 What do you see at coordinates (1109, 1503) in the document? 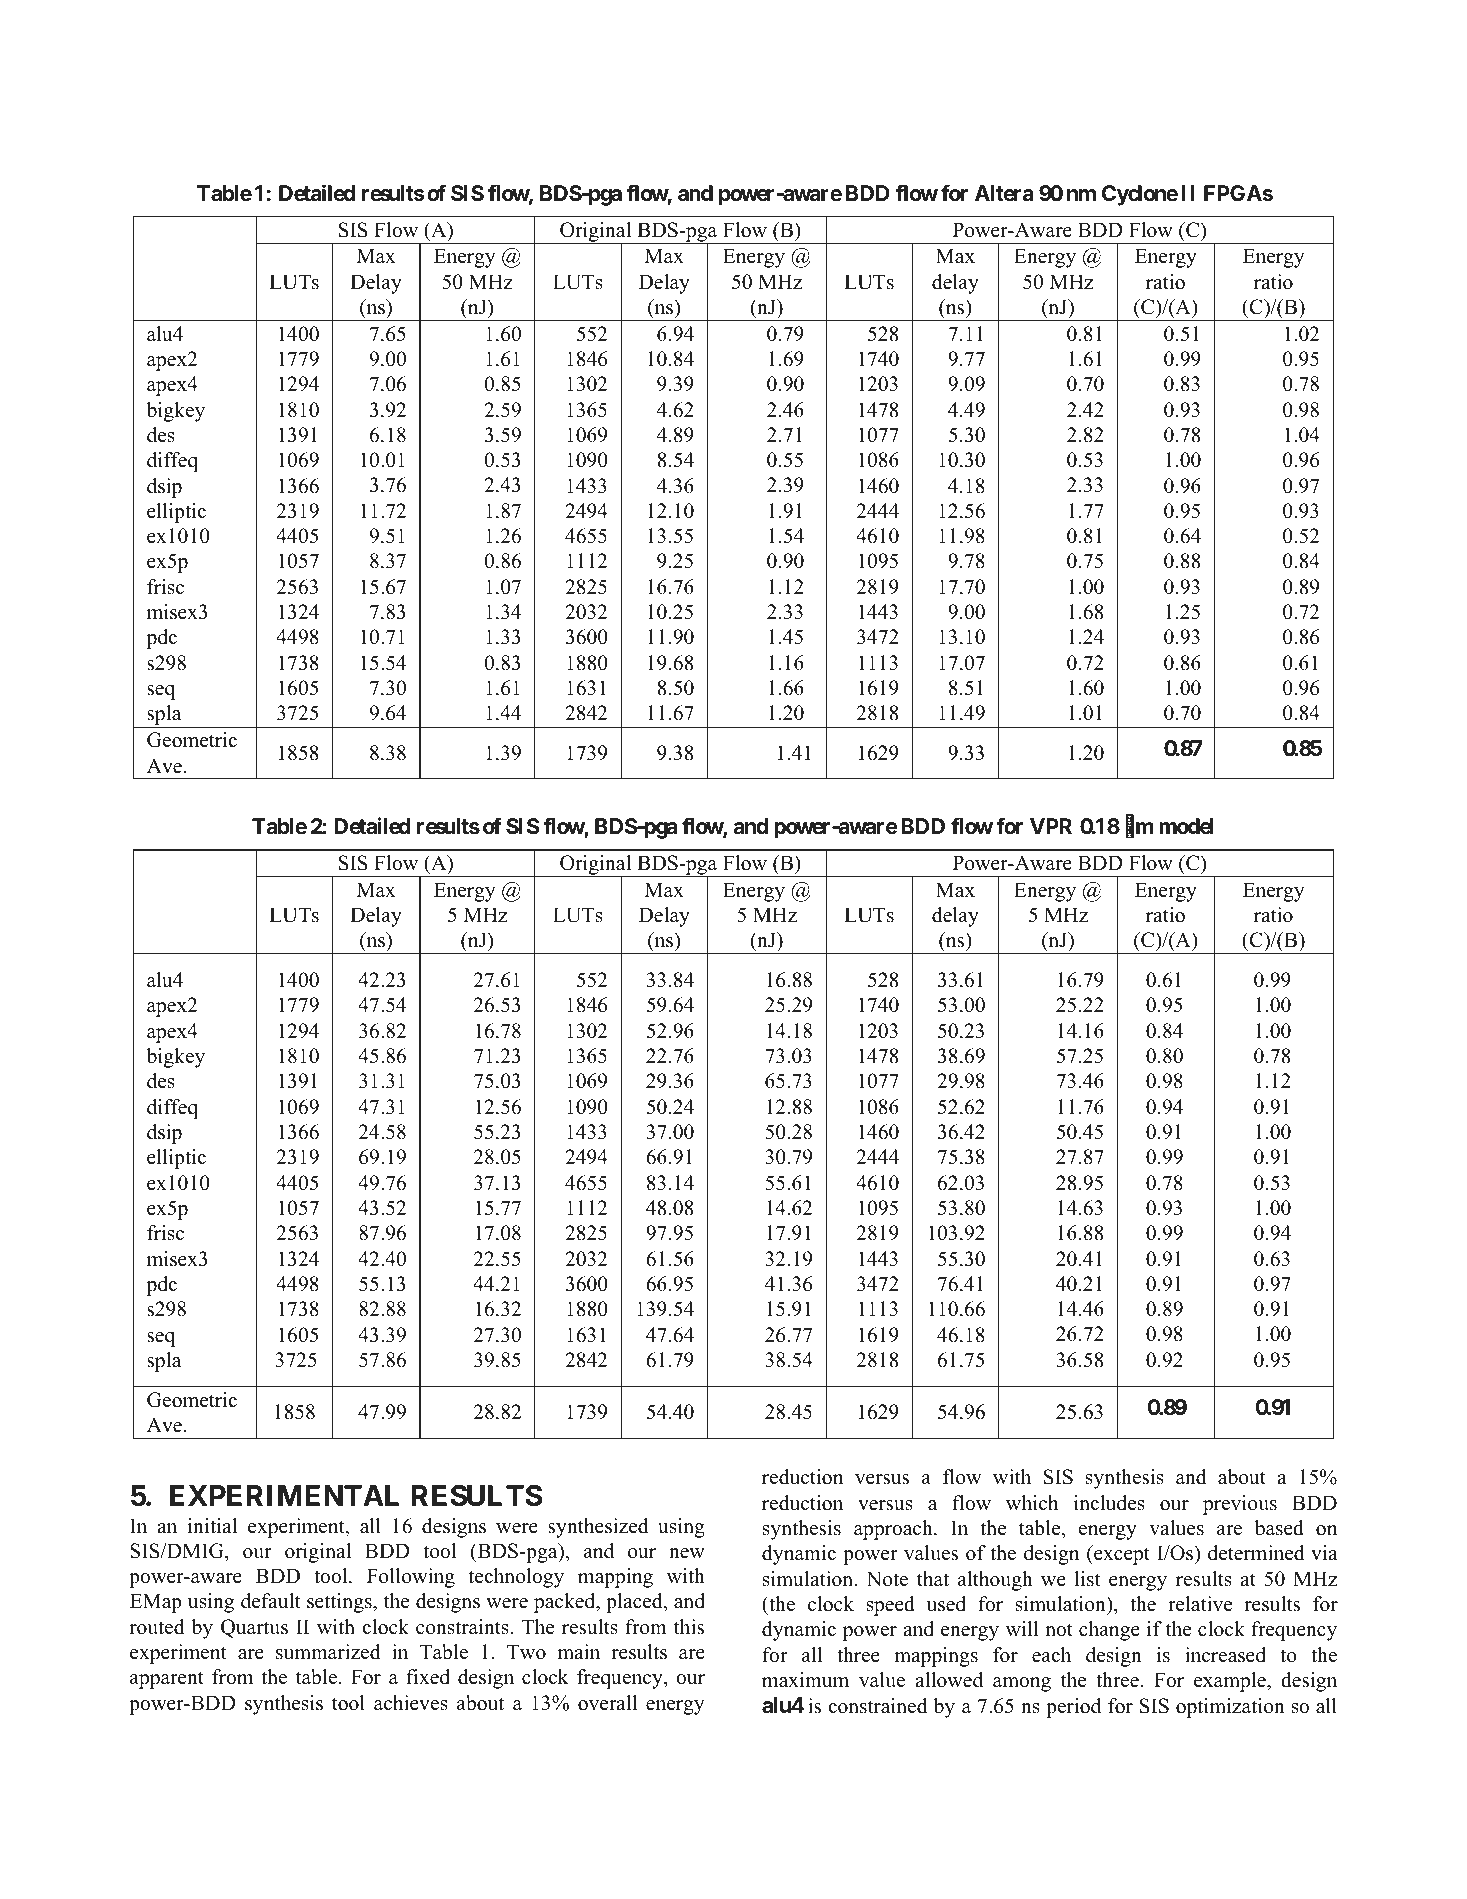
I see `includes` at bounding box center [1109, 1503].
